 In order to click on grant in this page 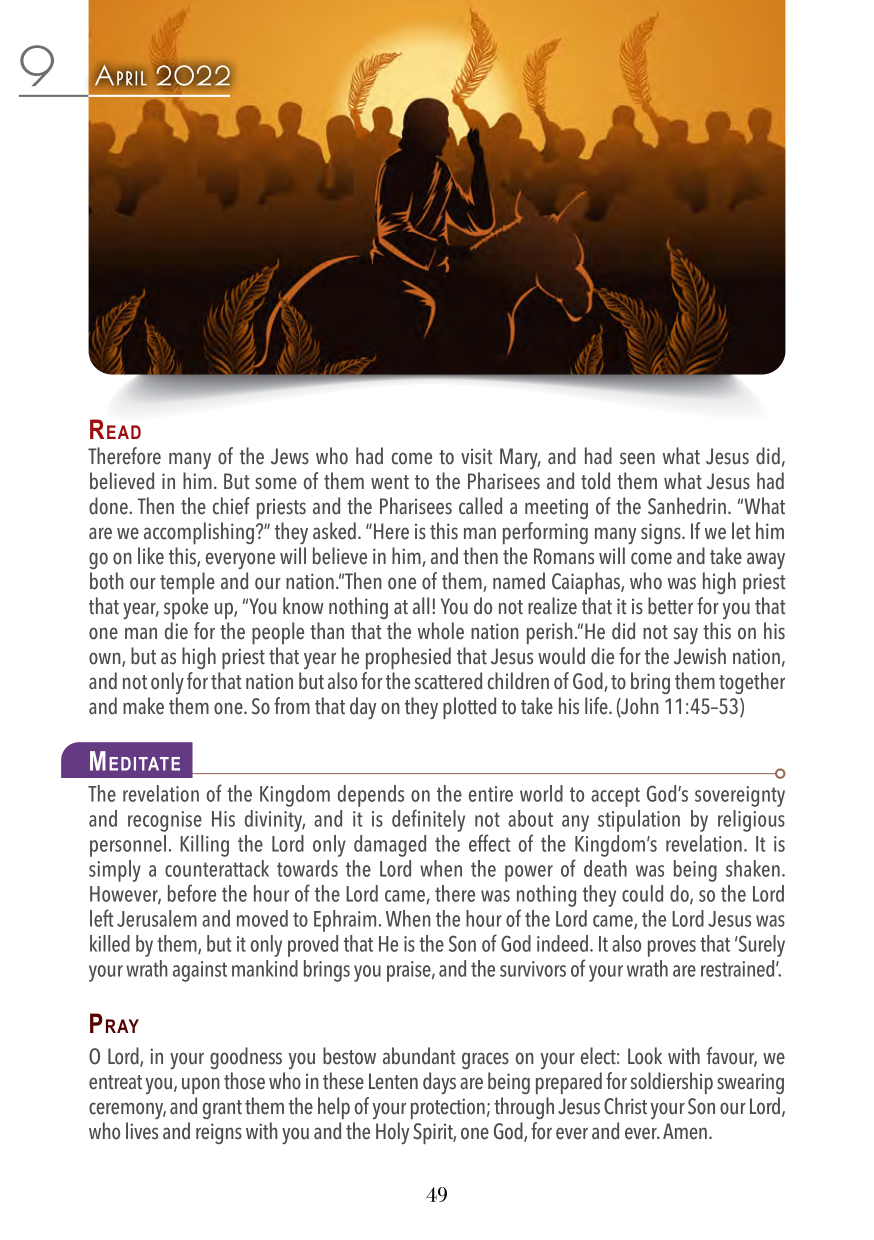, I will do `click(222, 1109)`.
